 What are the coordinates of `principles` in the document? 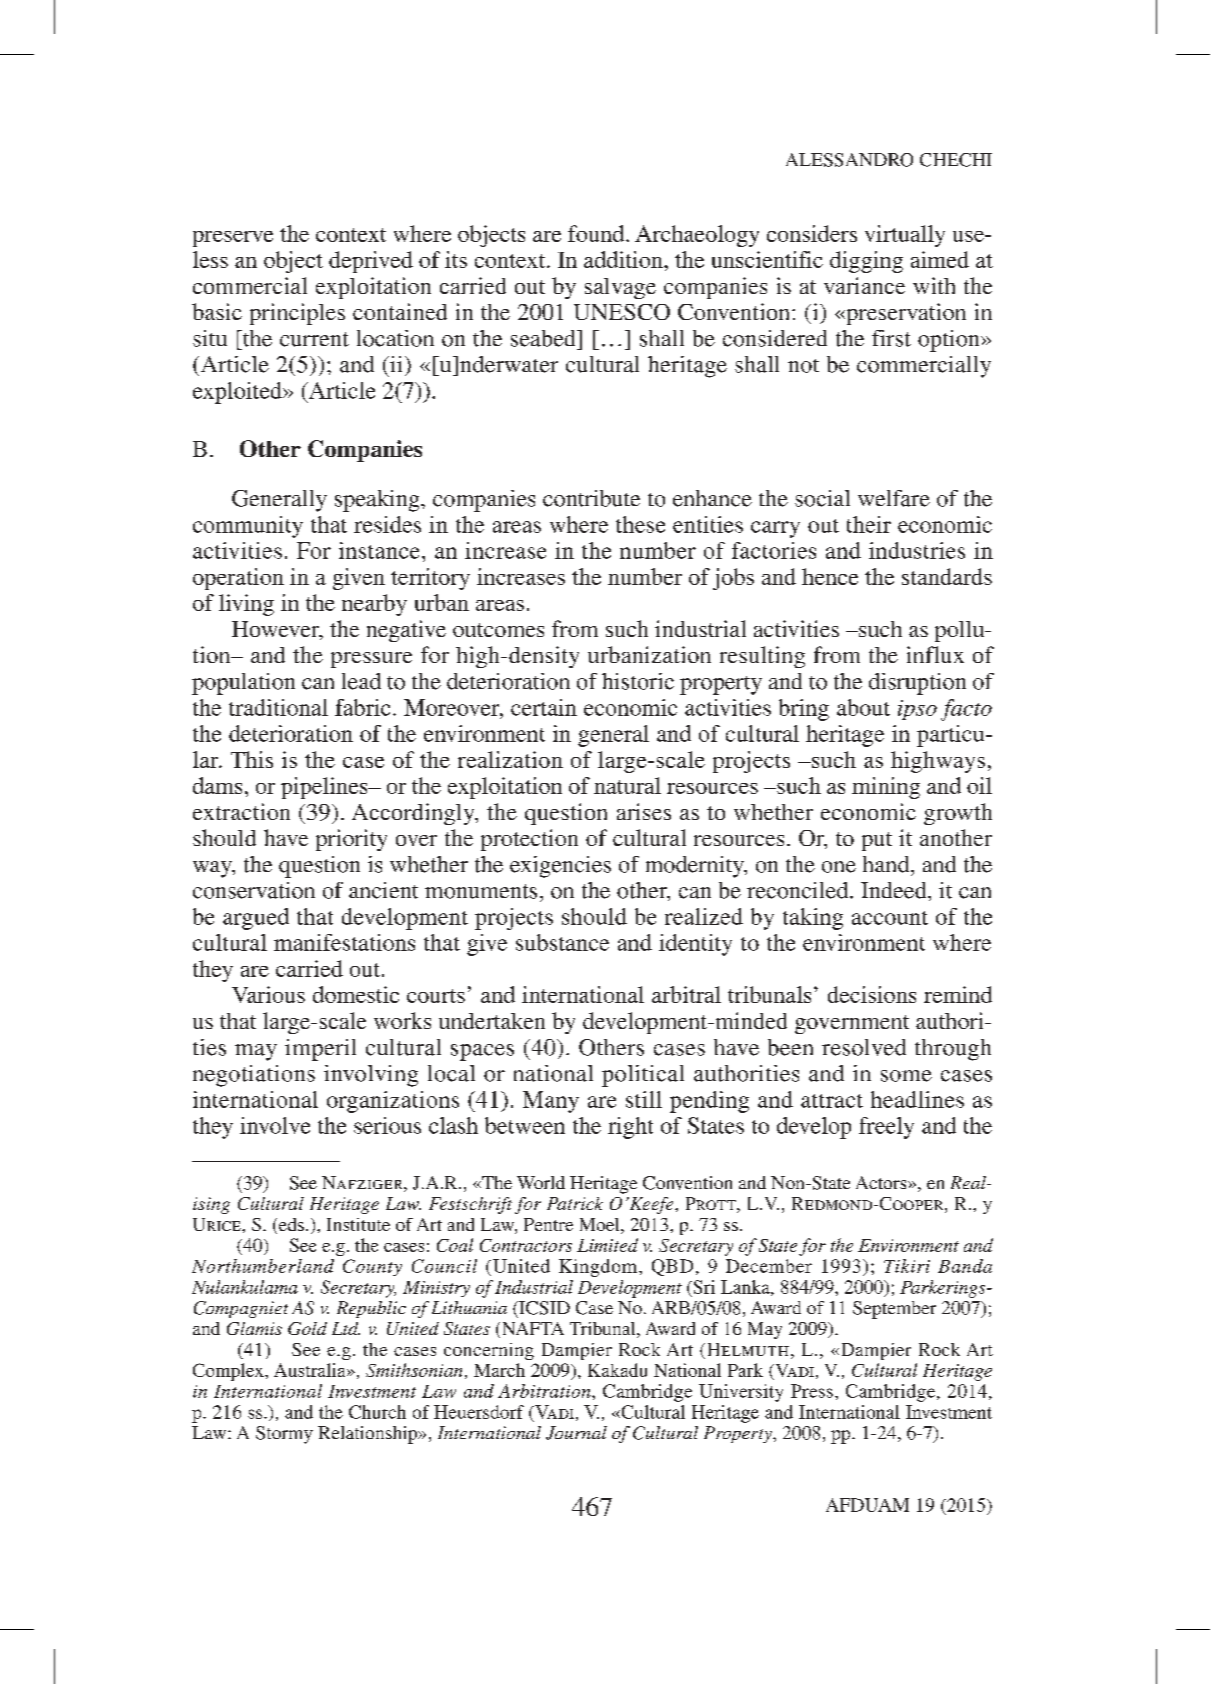 It's located at (297, 314).
